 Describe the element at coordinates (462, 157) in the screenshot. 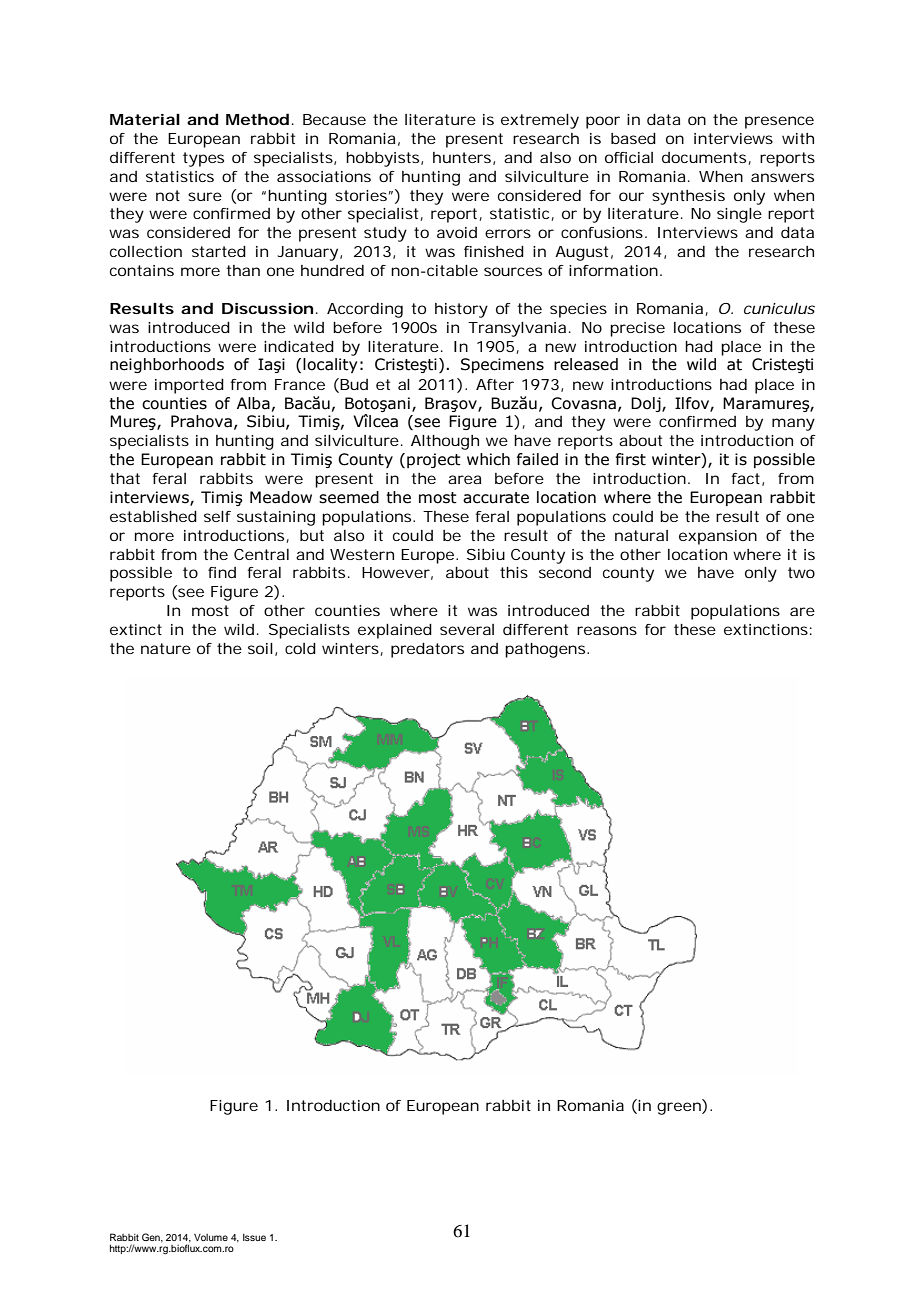

I see `hunters` at that location.
